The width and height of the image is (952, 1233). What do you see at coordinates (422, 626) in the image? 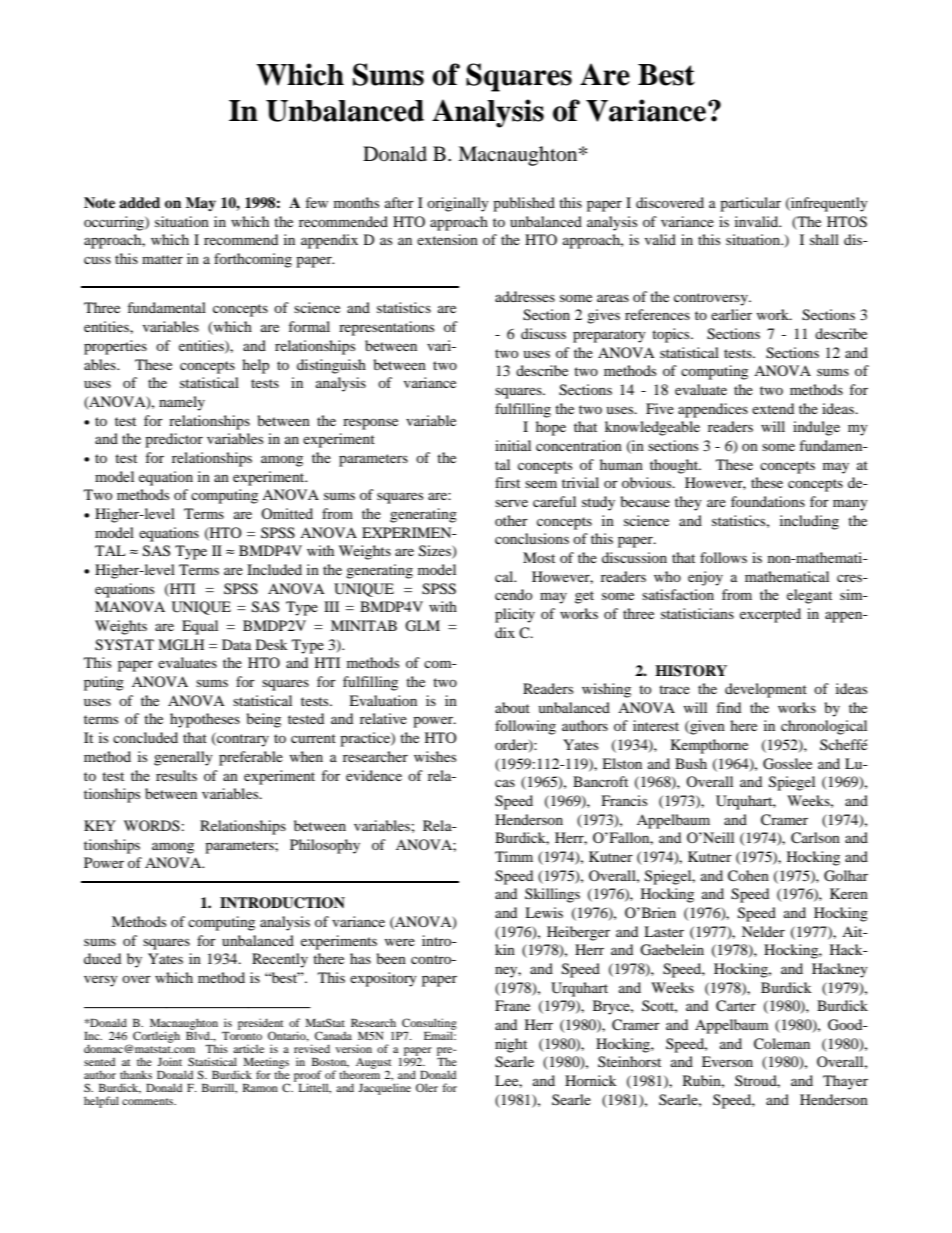
I see `GLM` at bounding box center [422, 626].
